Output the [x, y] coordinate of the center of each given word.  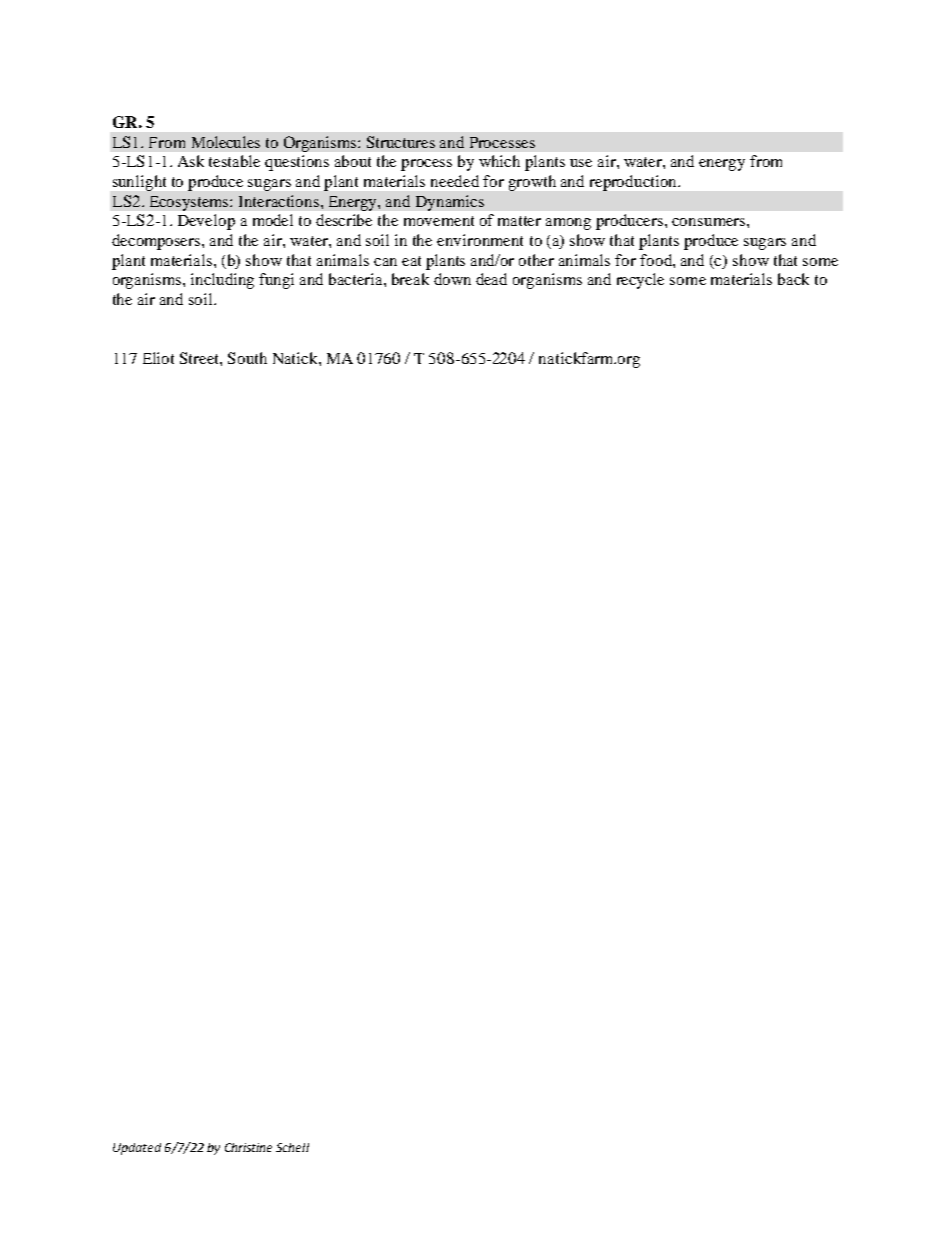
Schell [292, 1147]
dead [491, 279]
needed [455, 181]
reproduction [634, 183]
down [452, 279]
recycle [640, 281]
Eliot [158, 358]
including [222, 281]
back [793, 279]
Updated [137, 1149]
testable [234, 161]
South [247, 358]
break [410, 279]
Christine [248, 1147]
